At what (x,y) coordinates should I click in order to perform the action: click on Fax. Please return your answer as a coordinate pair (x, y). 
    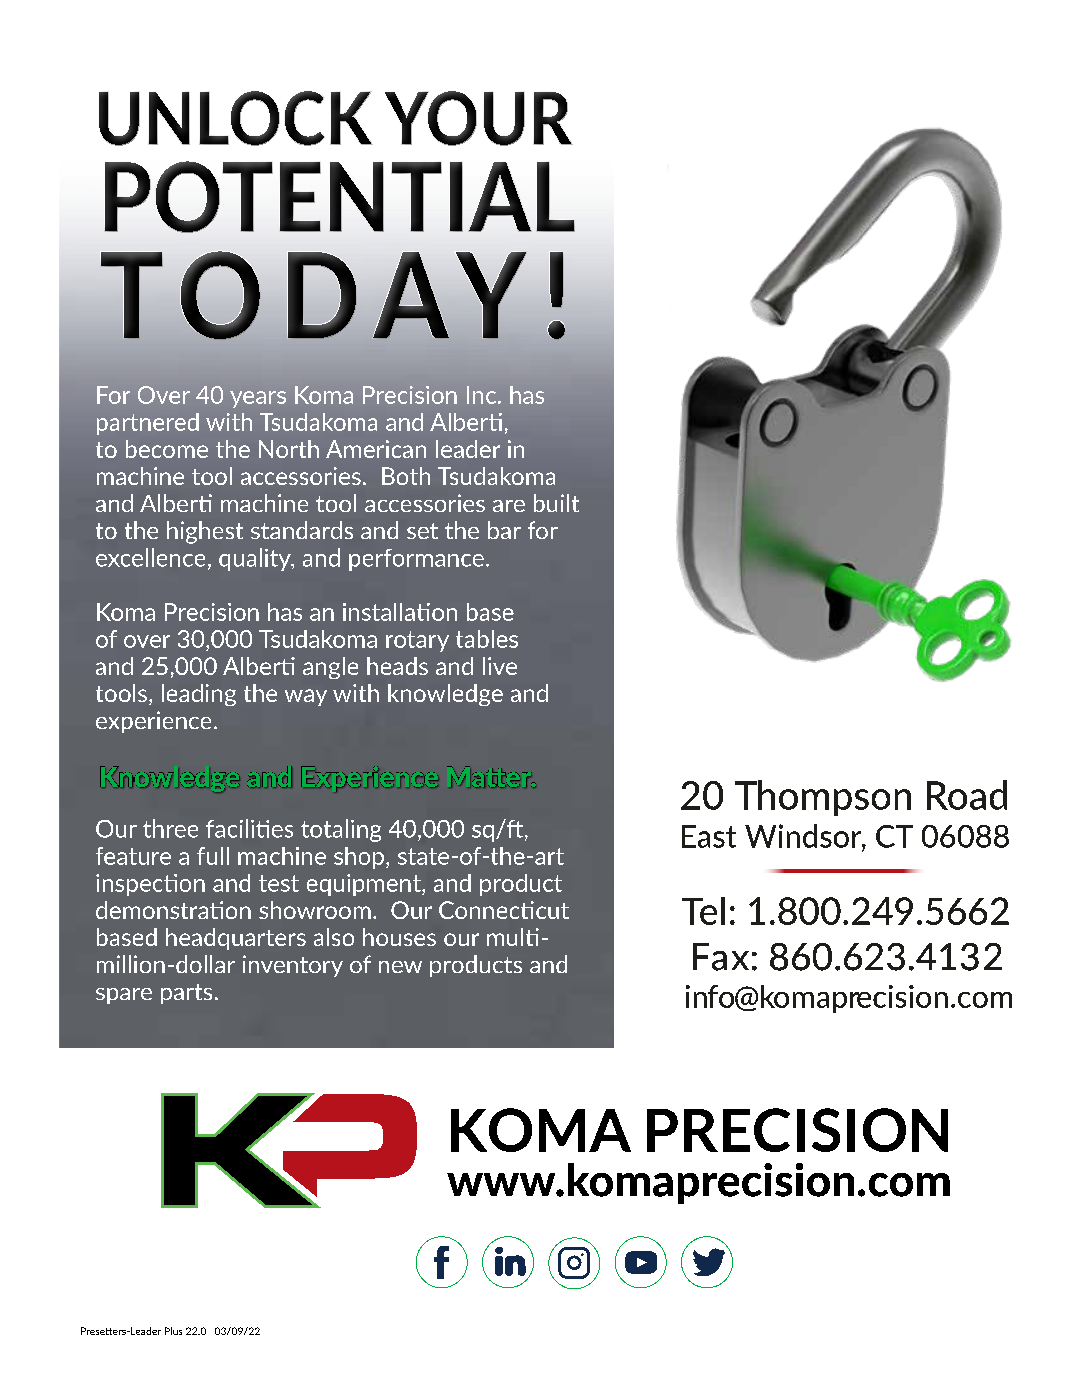
    Looking at the image, I should click on (721, 957).
